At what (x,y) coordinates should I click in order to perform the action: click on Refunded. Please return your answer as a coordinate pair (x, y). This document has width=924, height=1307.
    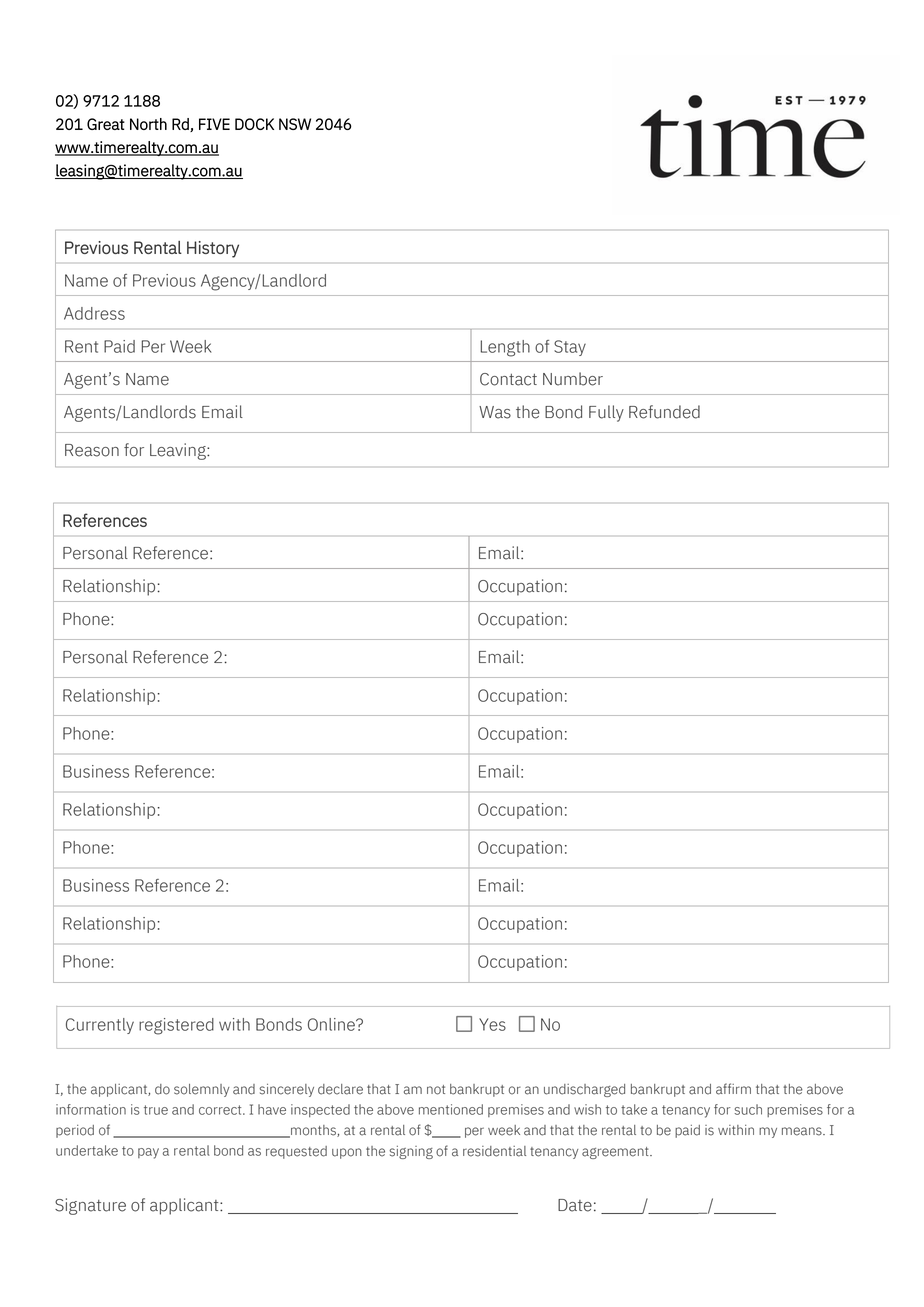
    Looking at the image, I should click on (664, 412).
